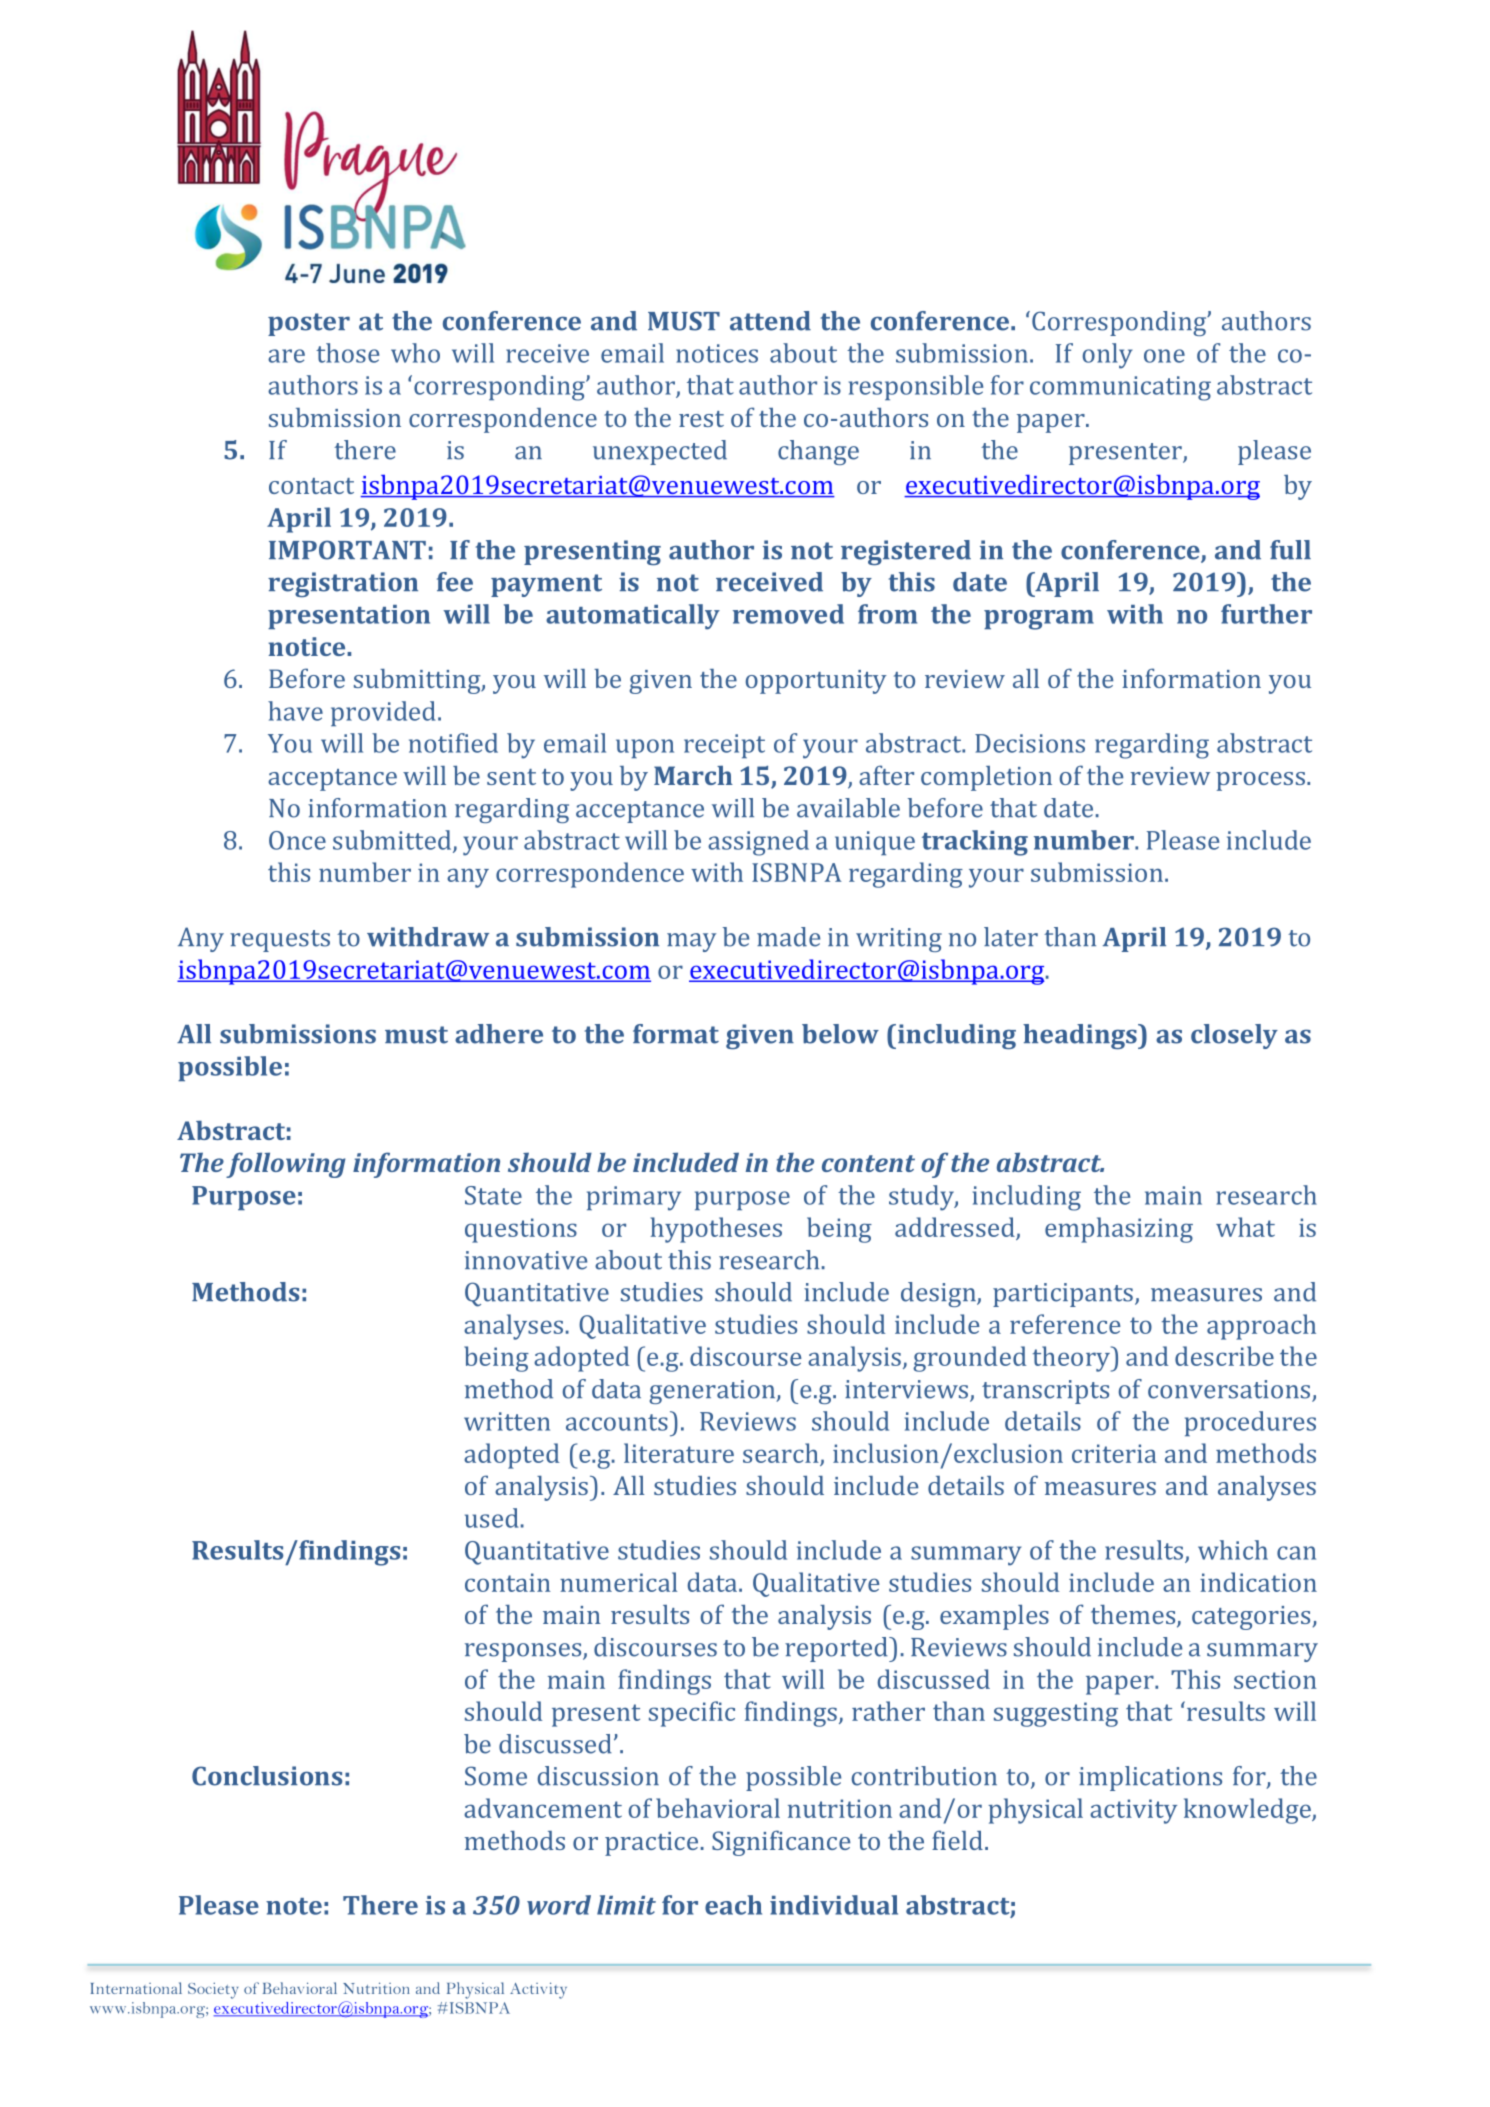 This screenshot has width=1490, height=2107. I want to click on note, so click(294, 1906).
